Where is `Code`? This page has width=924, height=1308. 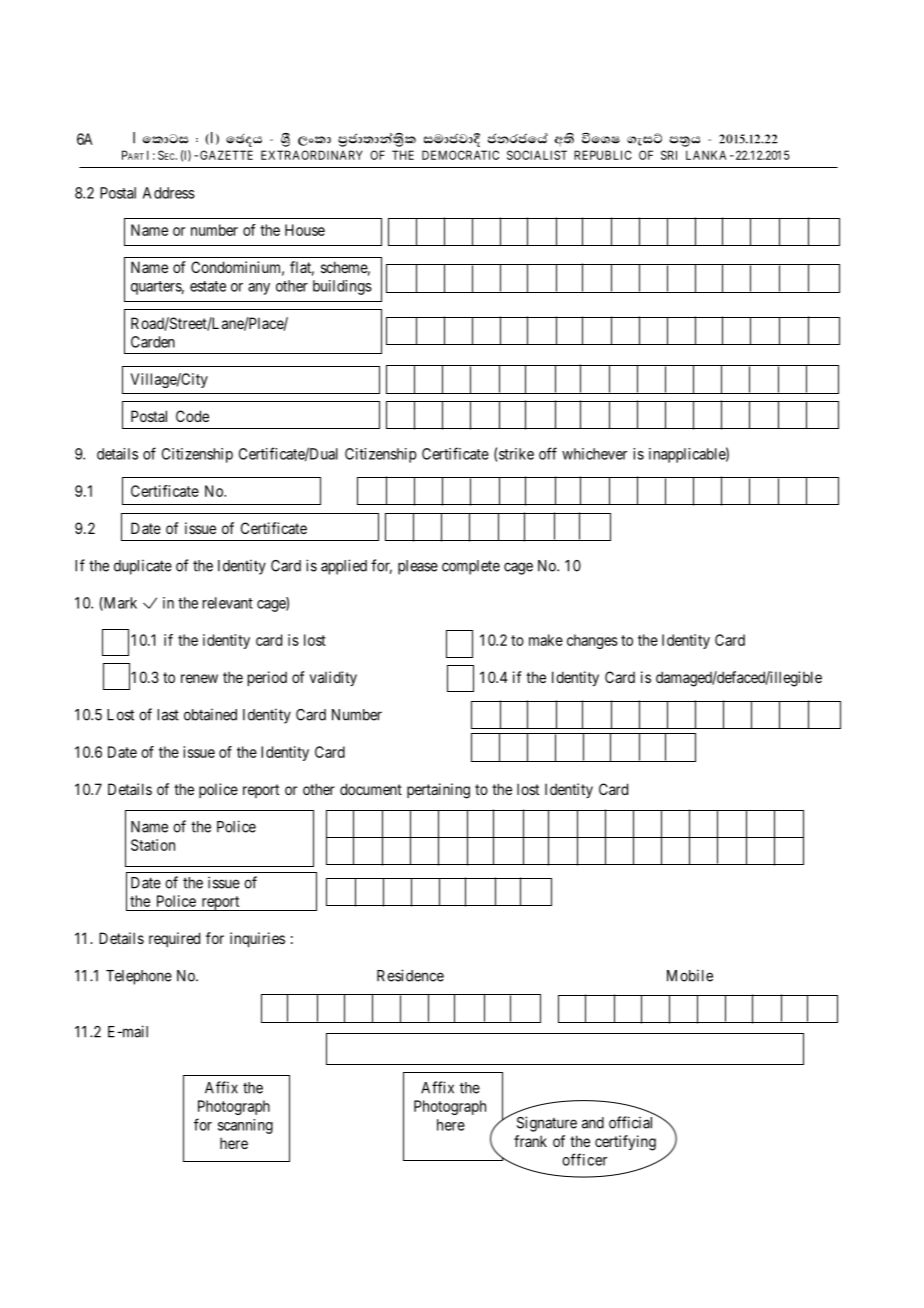
Code is located at coordinates (192, 416).
